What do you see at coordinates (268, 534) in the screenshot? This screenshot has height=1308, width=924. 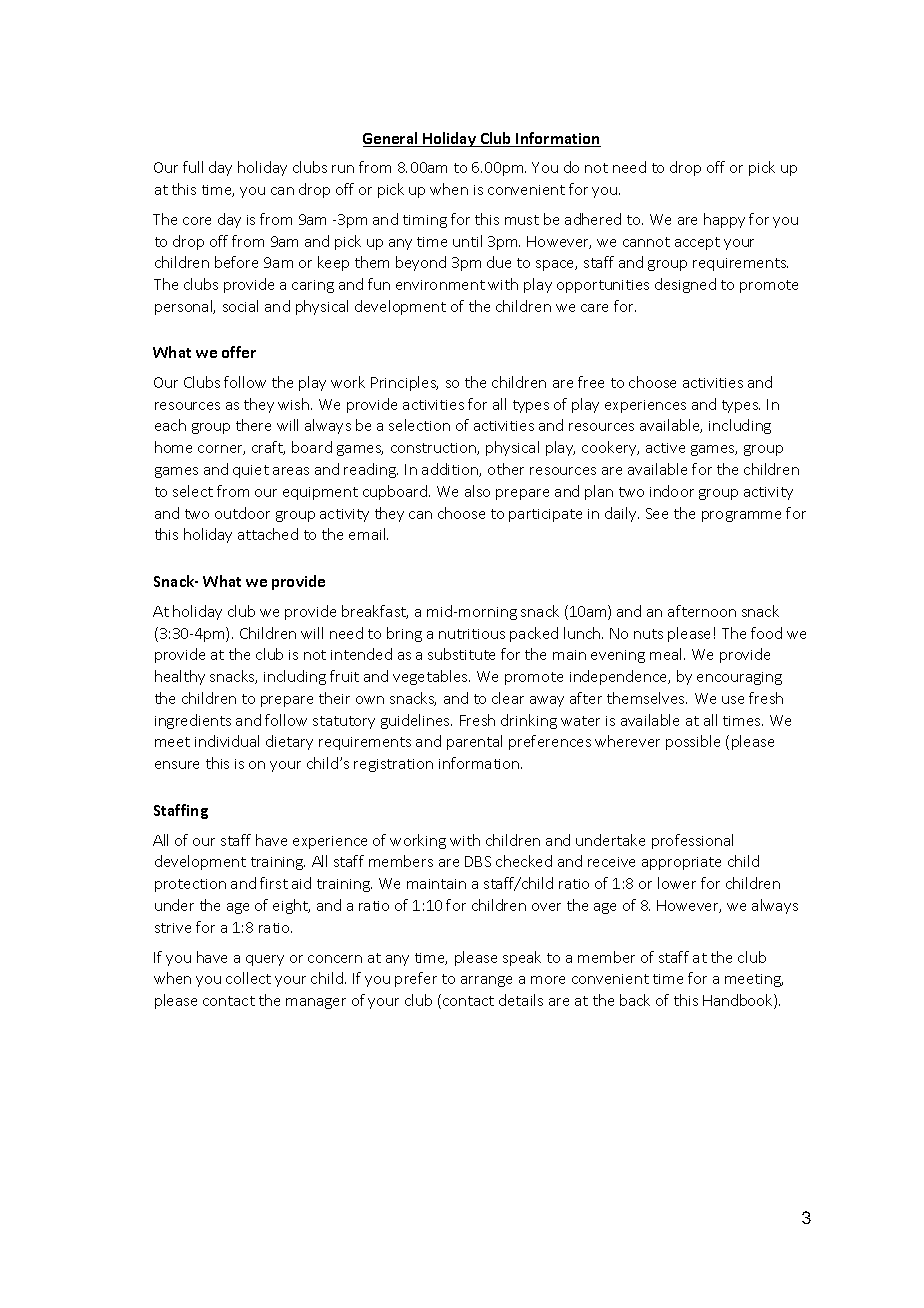 I see `attached` at bounding box center [268, 534].
